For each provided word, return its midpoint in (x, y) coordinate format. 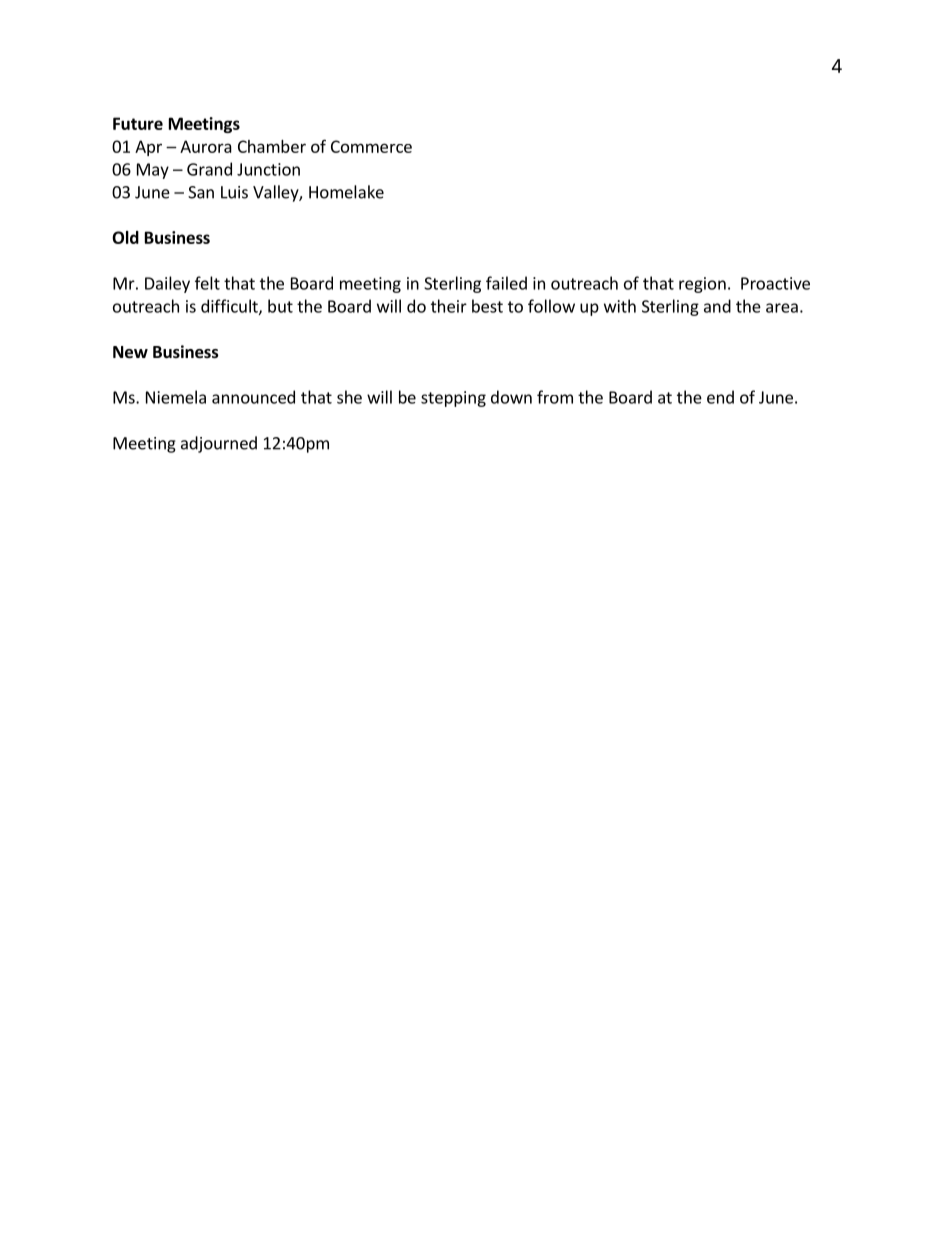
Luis (234, 192)
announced (253, 397)
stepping (453, 399)
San (201, 192)
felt (207, 283)
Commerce (371, 146)
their (449, 306)
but (280, 306)
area (782, 308)
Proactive (775, 283)
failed (506, 283)
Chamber (272, 146)
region (702, 285)
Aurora (206, 146)
